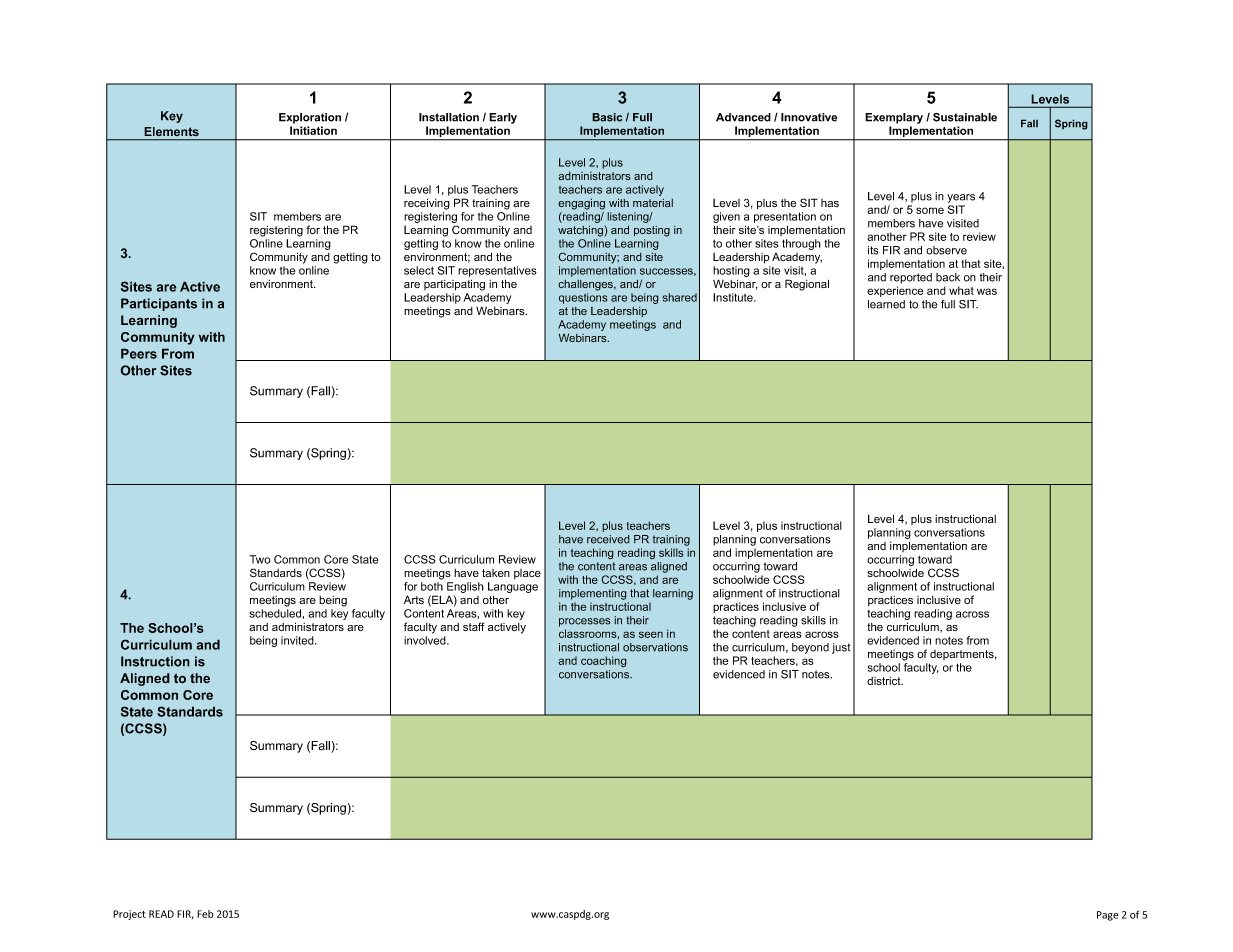 Image resolution: width=1233 pixels, height=952 pixels. I want to click on questions, so click(583, 298).
